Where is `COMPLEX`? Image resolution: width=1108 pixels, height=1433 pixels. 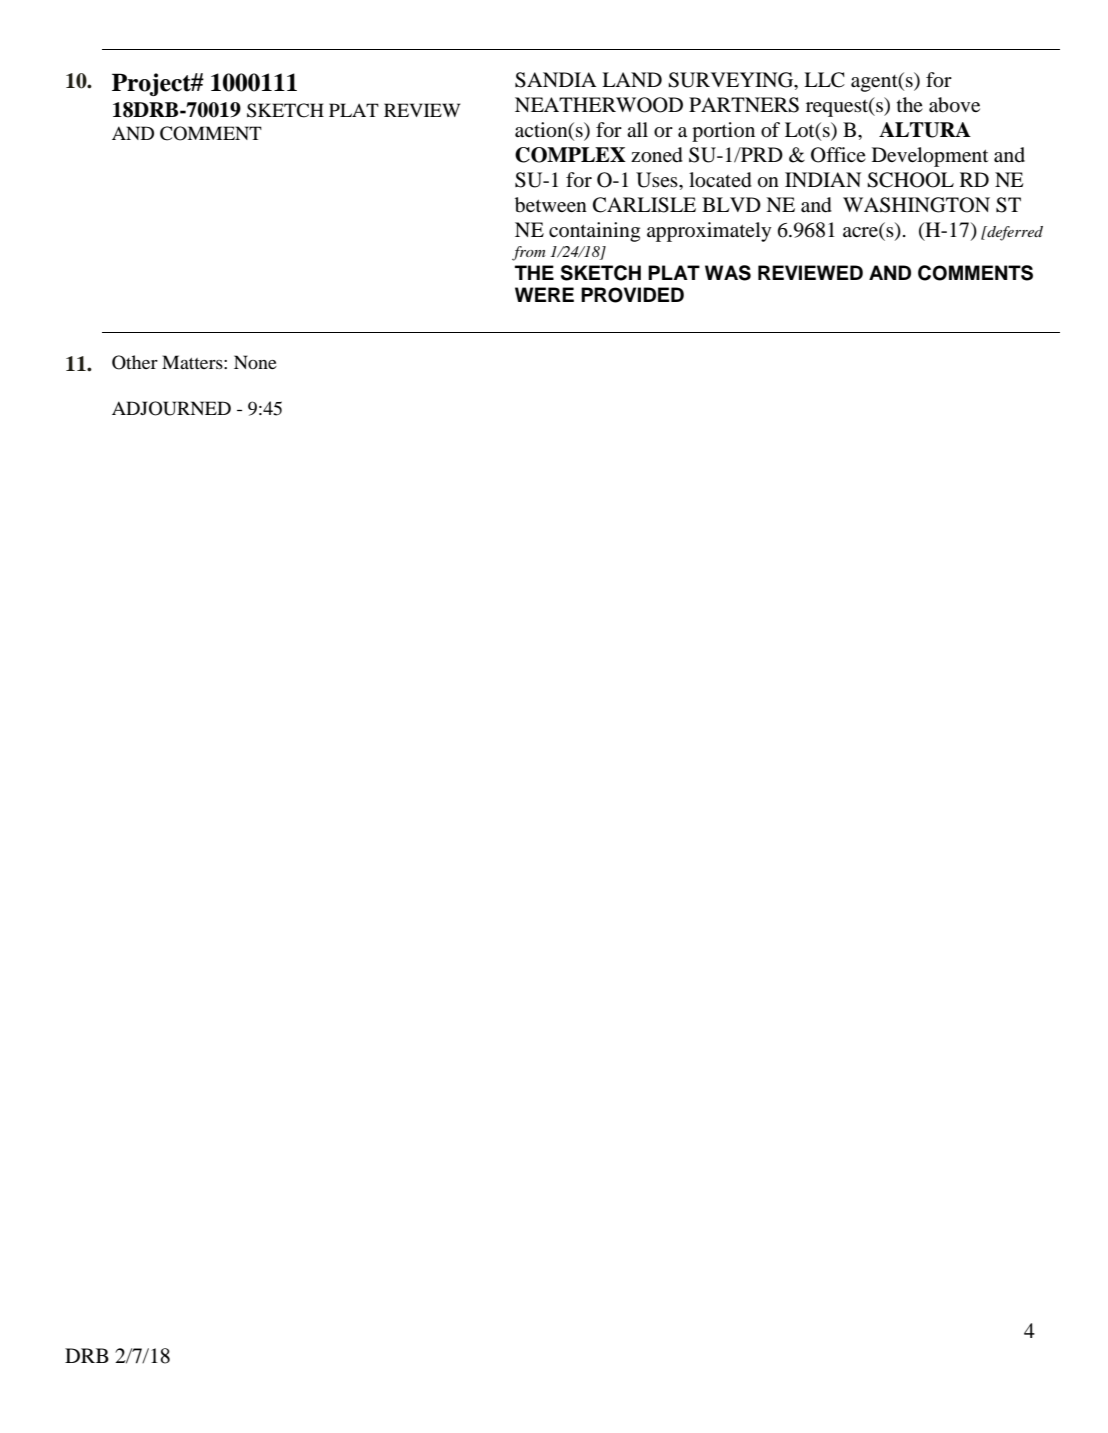
COMPLEX is located at coordinates (570, 155).
